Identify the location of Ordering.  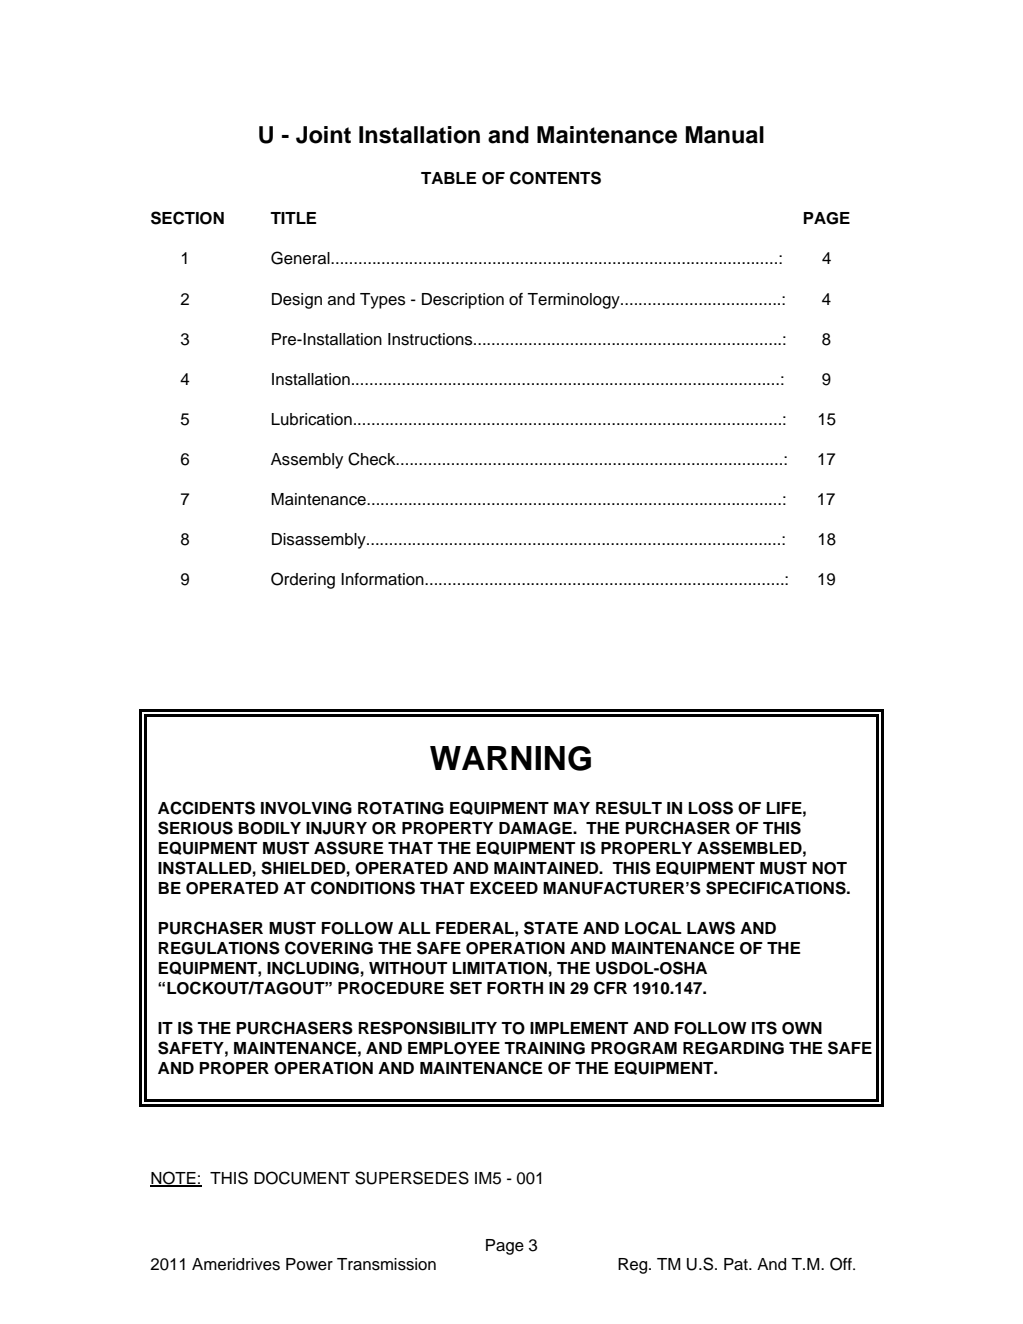
(303, 580).
